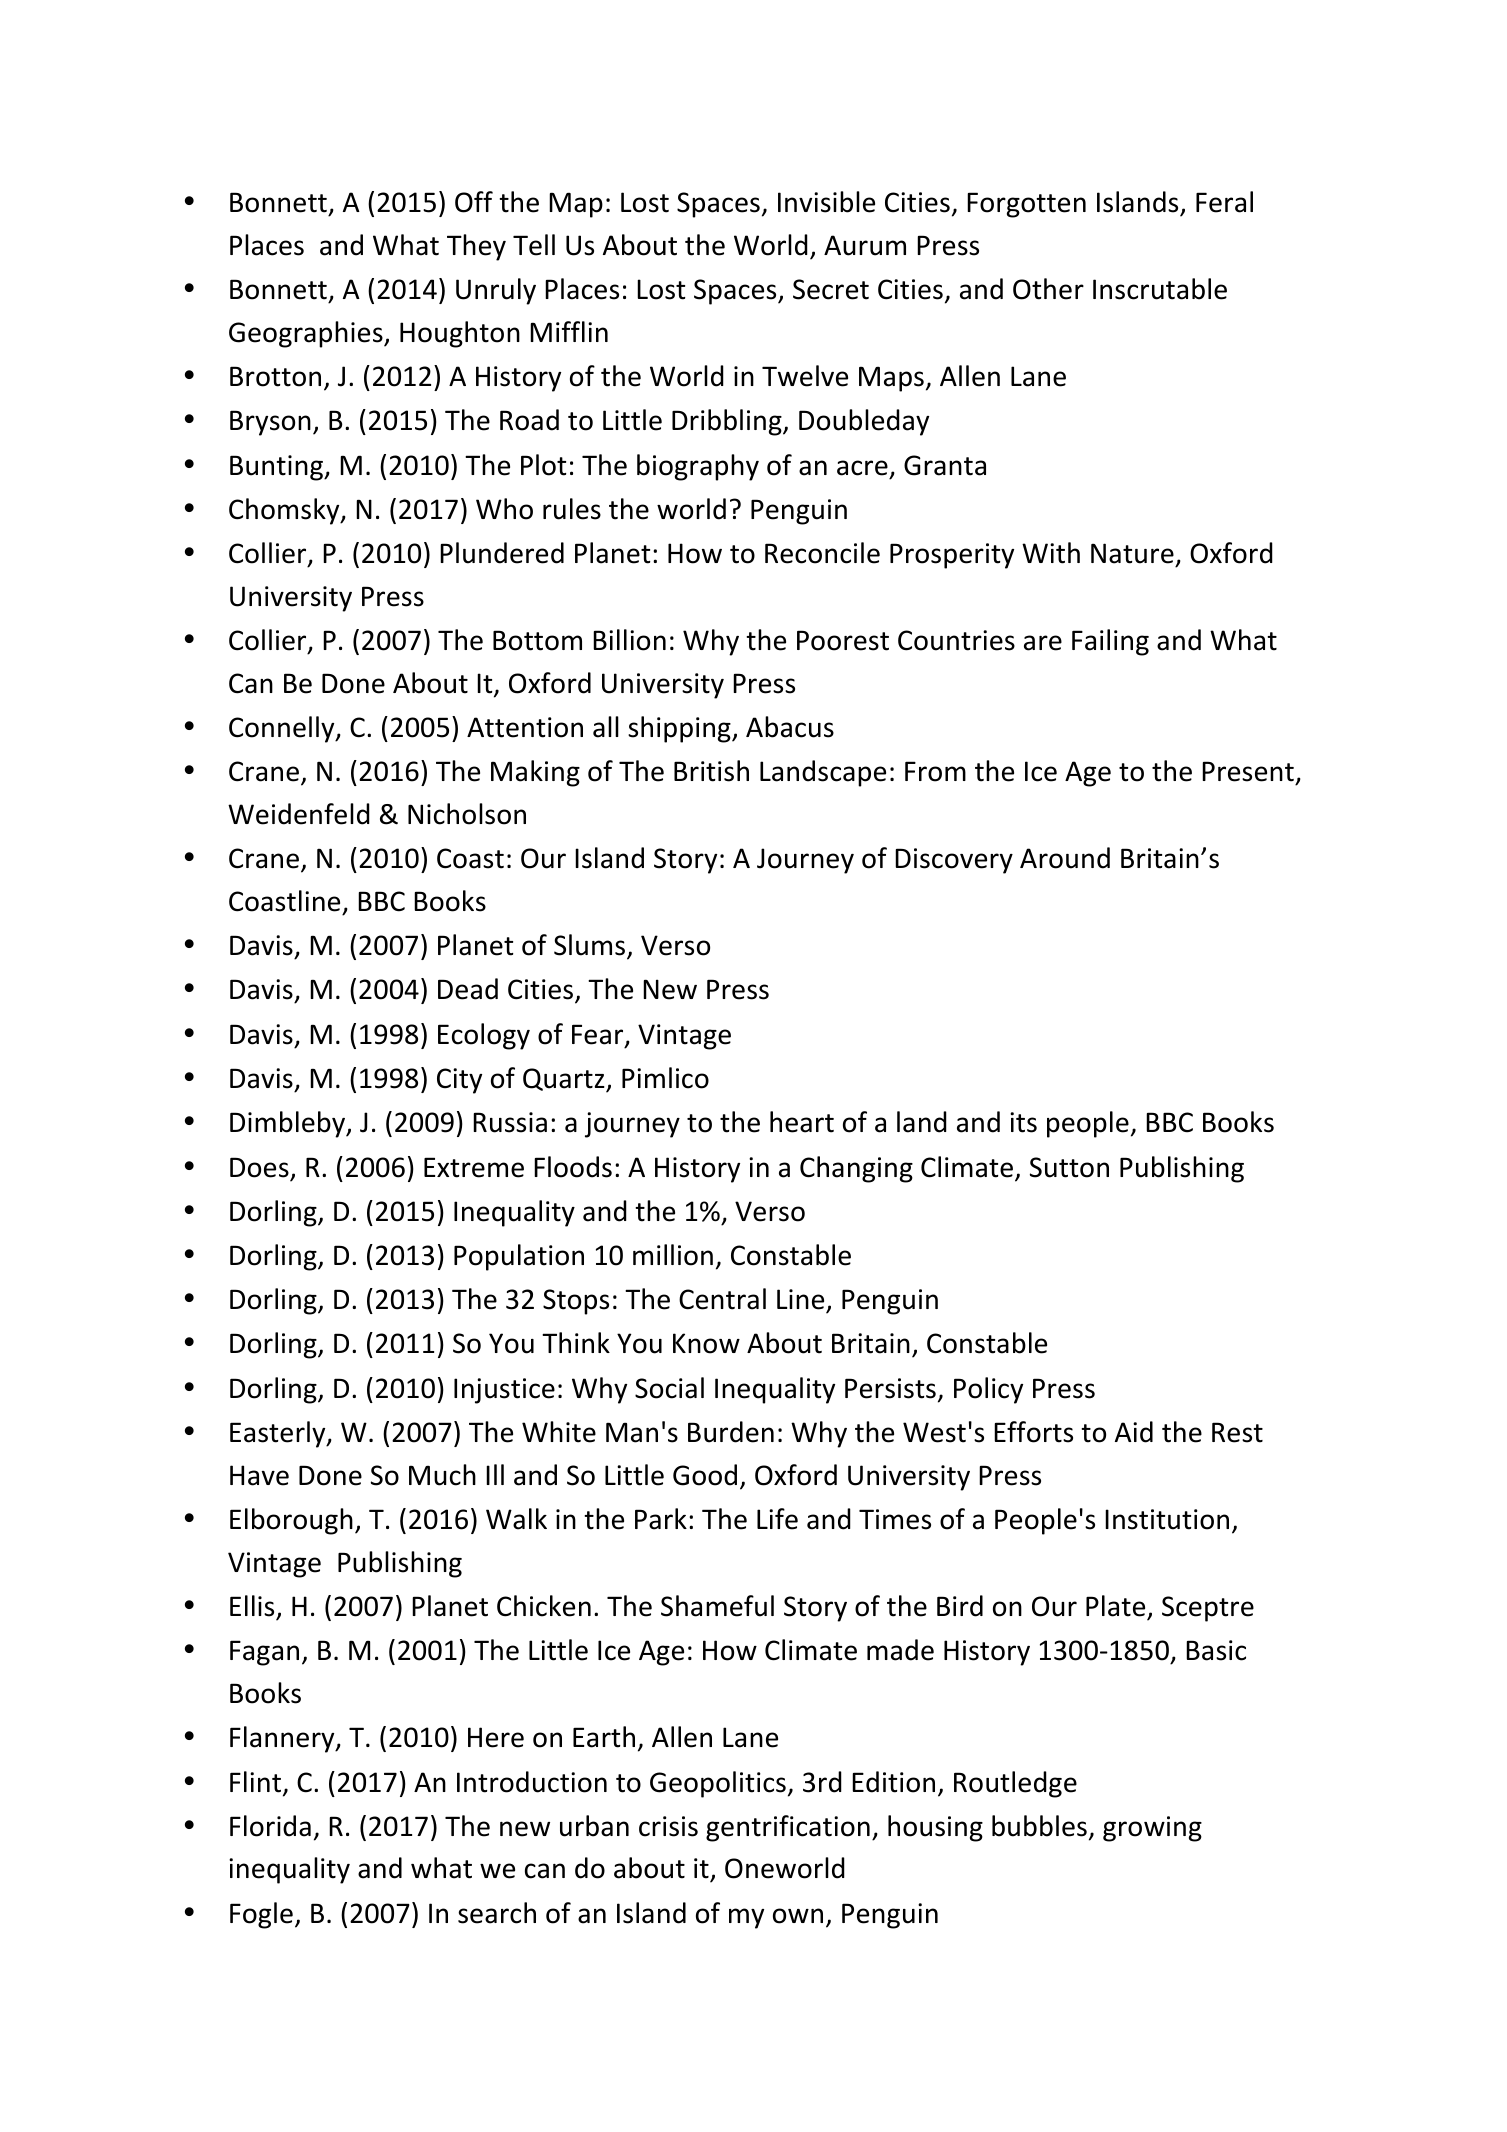 This screenshot has height=2132, width=1507. I want to click on Around, so click(1065, 858).
